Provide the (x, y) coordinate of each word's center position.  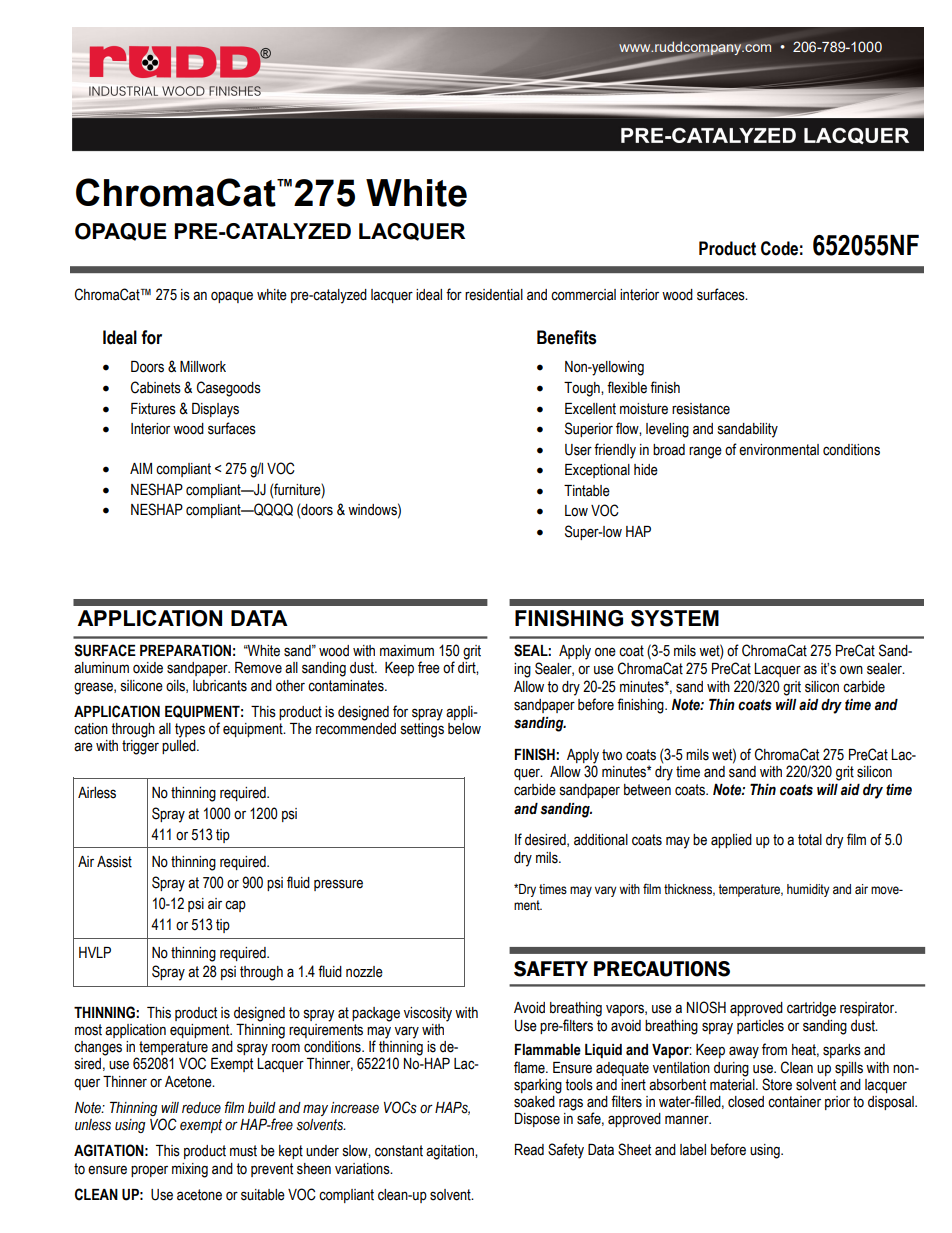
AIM (141, 468)
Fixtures (153, 409)
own (851, 670)
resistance (701, 409)
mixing (190, 1170)
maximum (407, 651)
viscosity (428, 1014)
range (705, 452)
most (88, 1030)
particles (760, 1027)
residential (494, 295)
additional (601, 840)
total (810, 840)
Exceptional (597, 471)
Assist (114, 862)
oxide (148, 668)
